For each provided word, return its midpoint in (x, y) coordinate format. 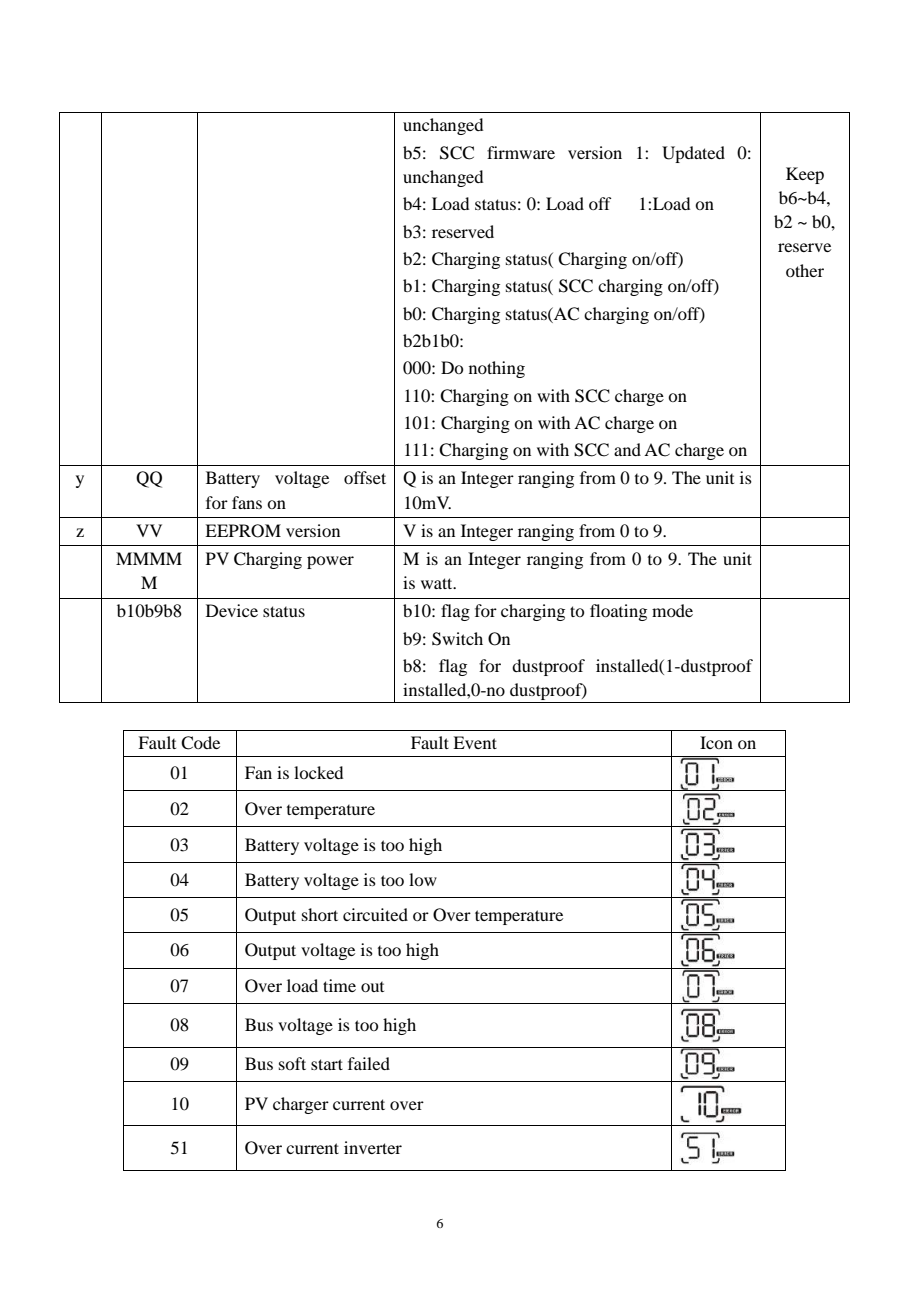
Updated (693, 154)
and (627, 449)
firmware (521, 152)
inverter (373, 1147)
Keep (805, 175)
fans (247, 502)
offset (365, 477)
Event (475, 742)
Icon (716, 742)
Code (200, 743)
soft (292, 1063)
